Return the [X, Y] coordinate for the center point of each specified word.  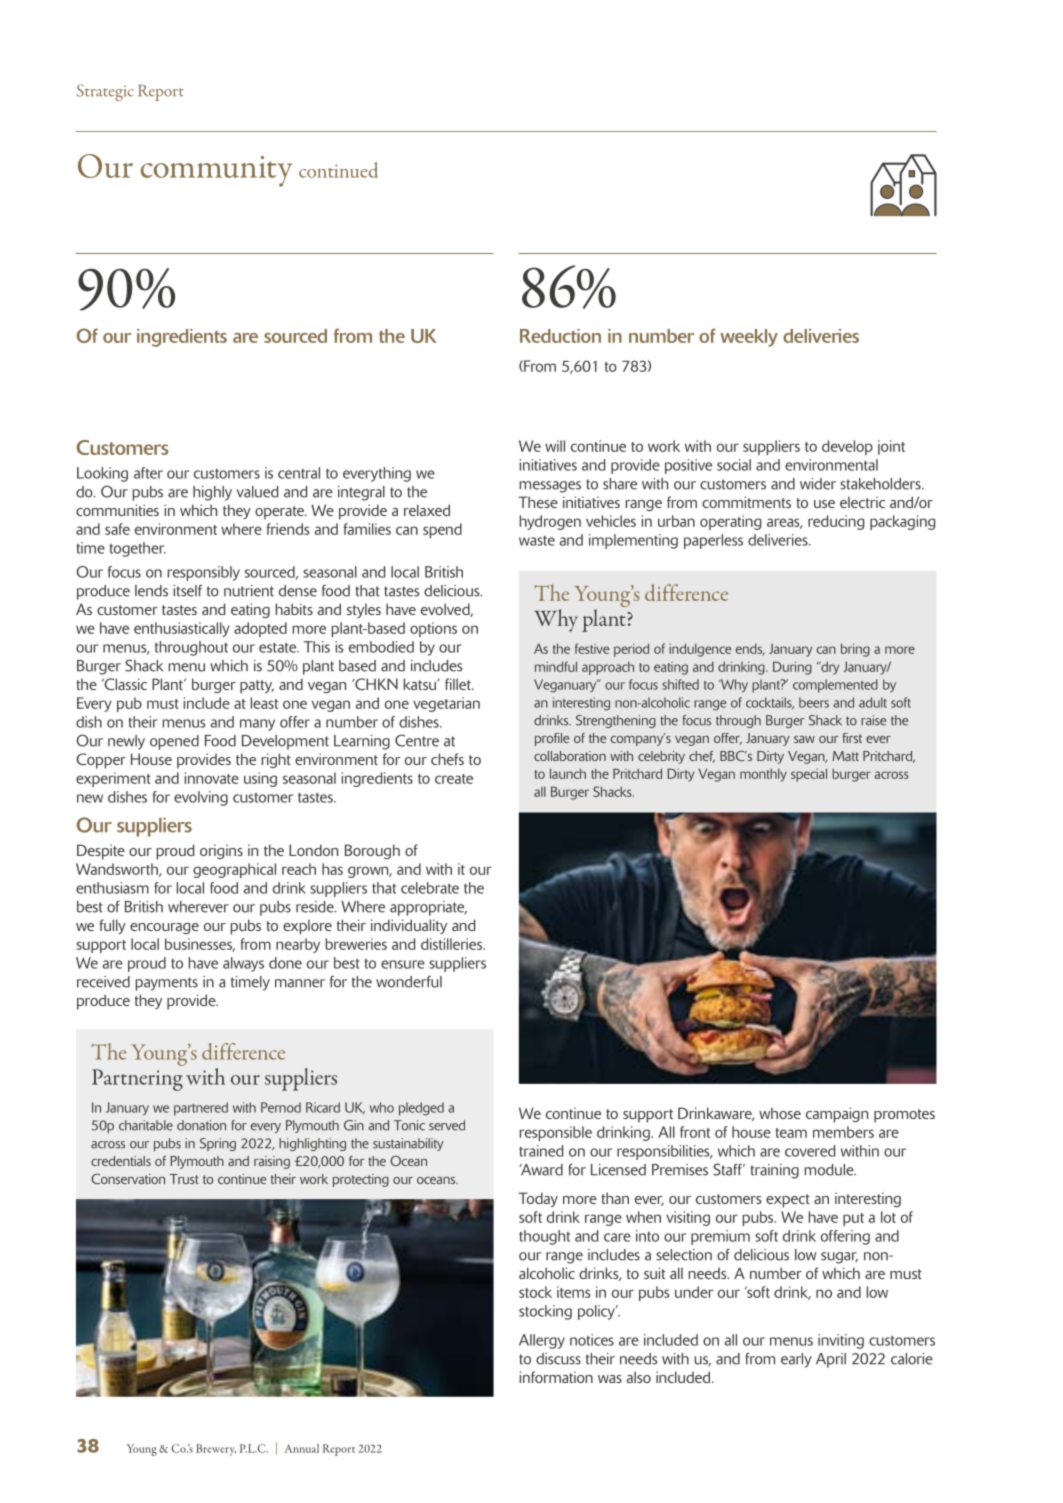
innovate [211, 778]
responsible [555, 1133]
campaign [837, 1115]
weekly [749, 338]
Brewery [216, 1450]
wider [818, 484]
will [555, 446]
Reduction [560, 336]
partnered [201, 1109]
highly [212, 493]
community [217, 171]
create [454, 779]
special [809, 775]
